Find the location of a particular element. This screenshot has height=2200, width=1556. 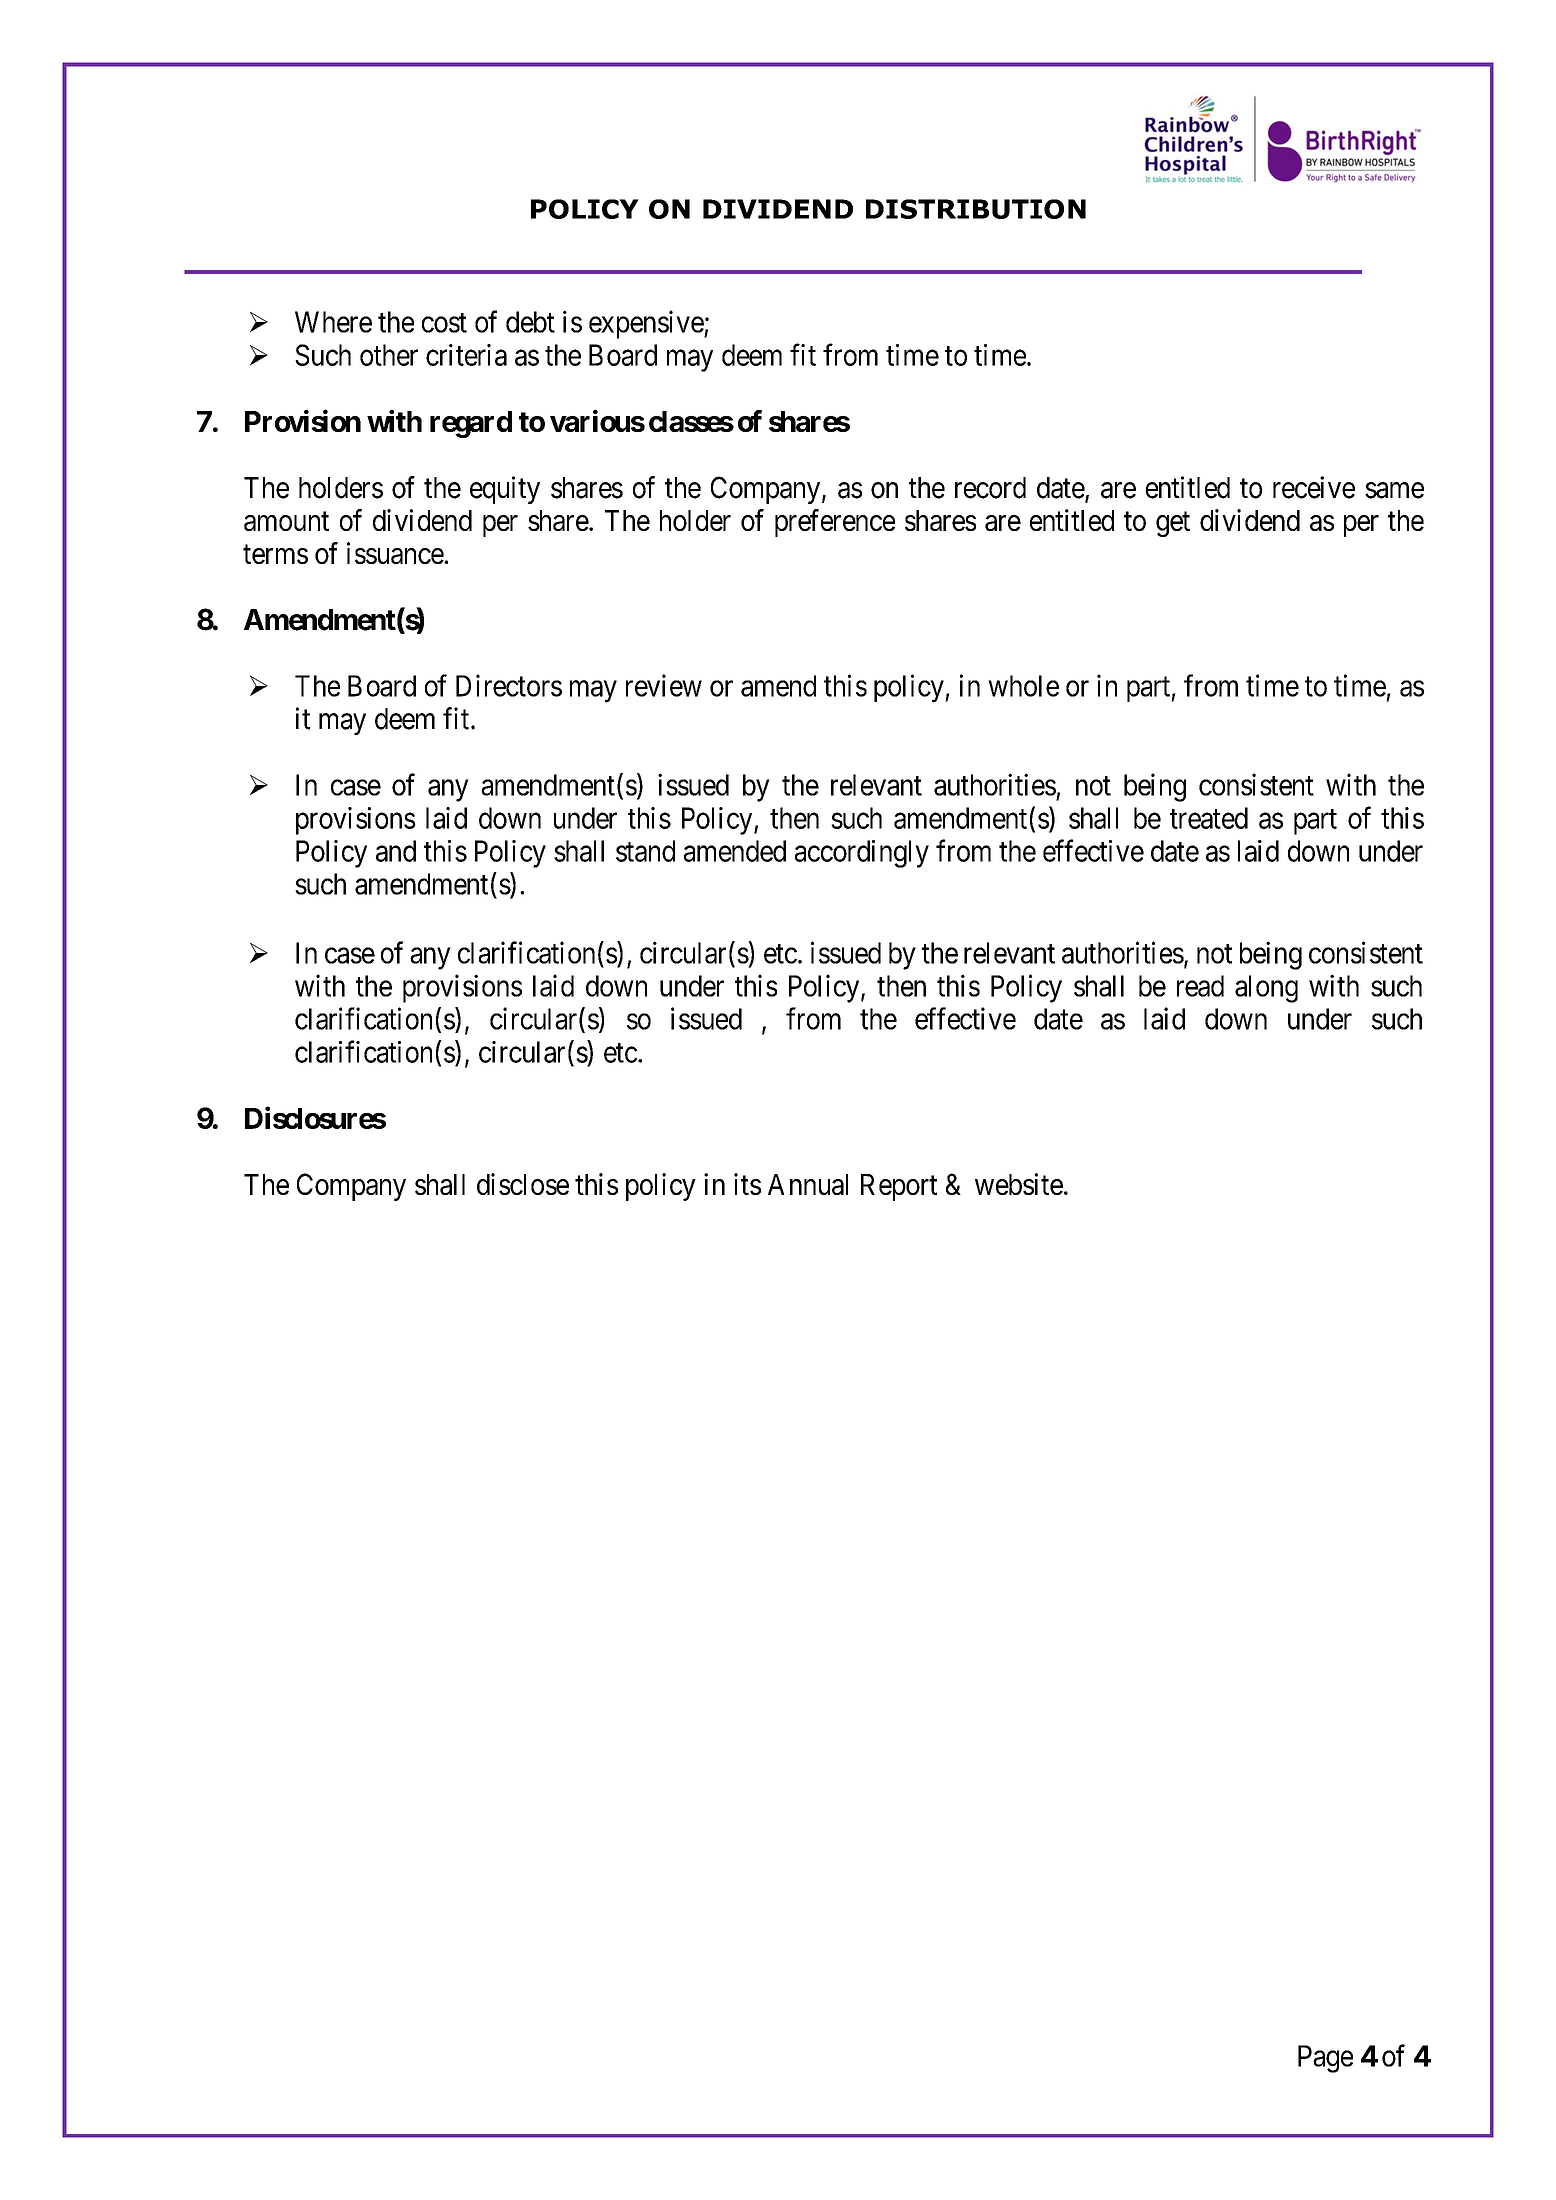

receive is located at coordinates (1314, 487).
